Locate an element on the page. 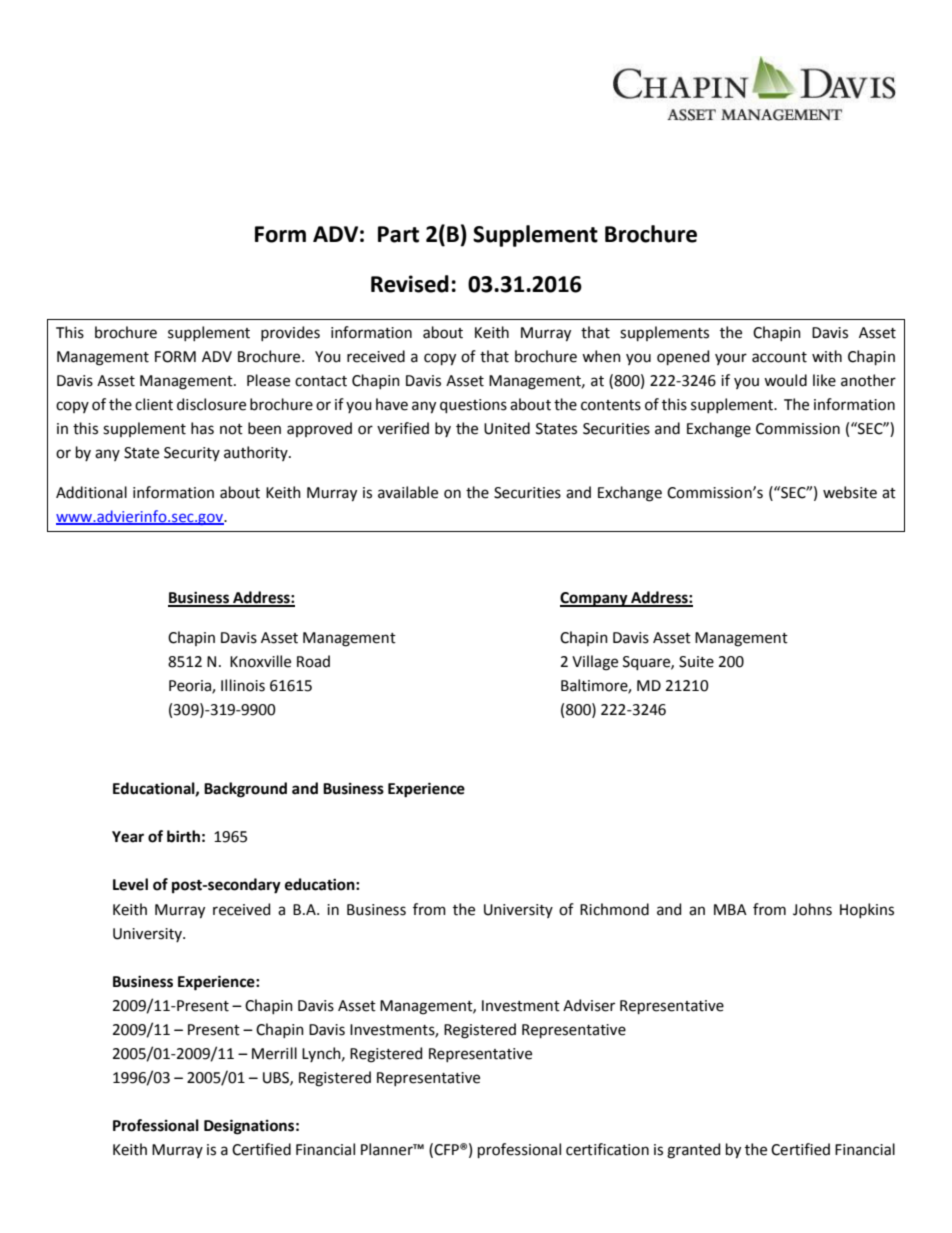 This image has height=1233, width=952. Merrill is located at coordinates (274, 1053).
